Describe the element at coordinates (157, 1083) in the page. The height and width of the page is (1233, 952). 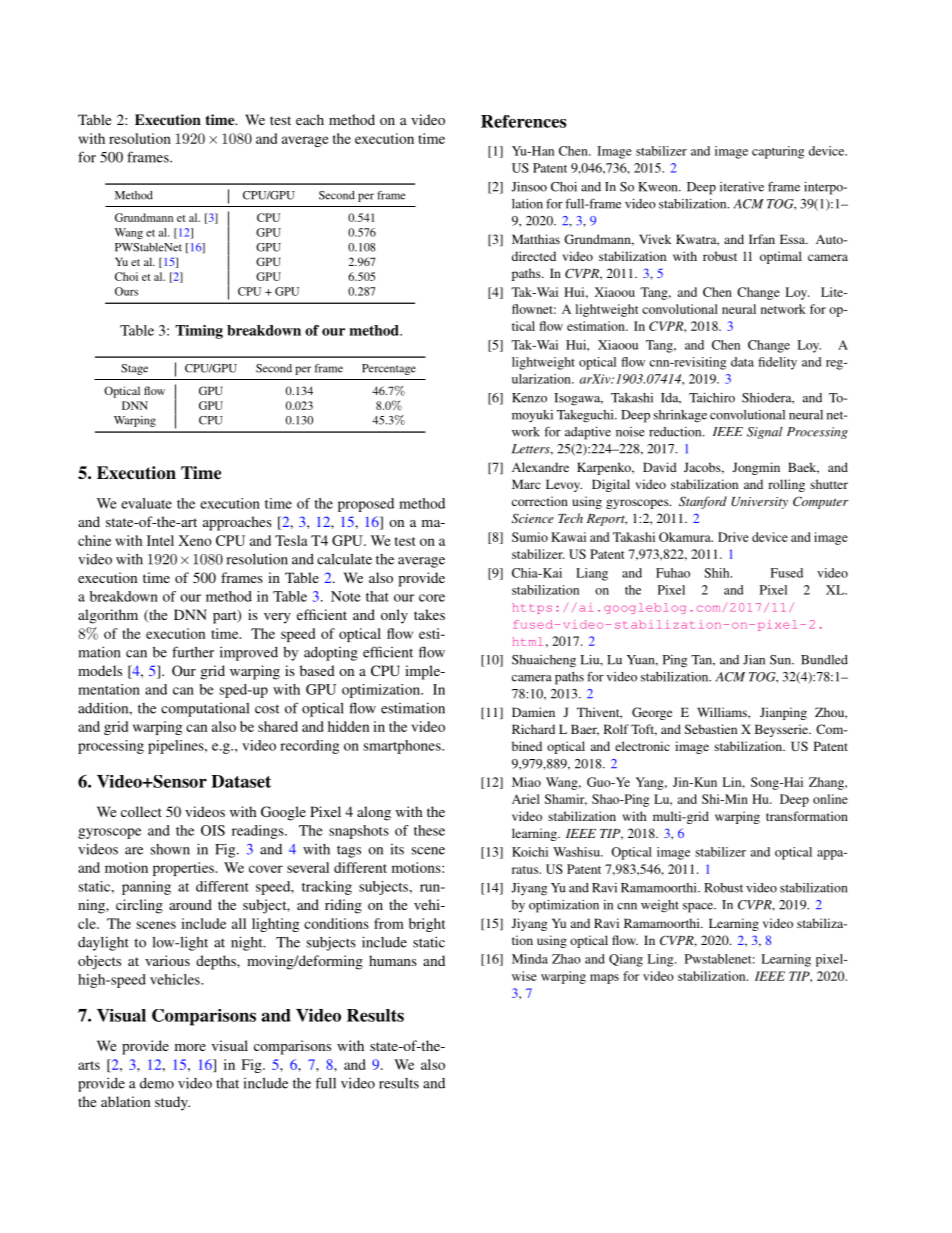
I see `demo` at that location.
